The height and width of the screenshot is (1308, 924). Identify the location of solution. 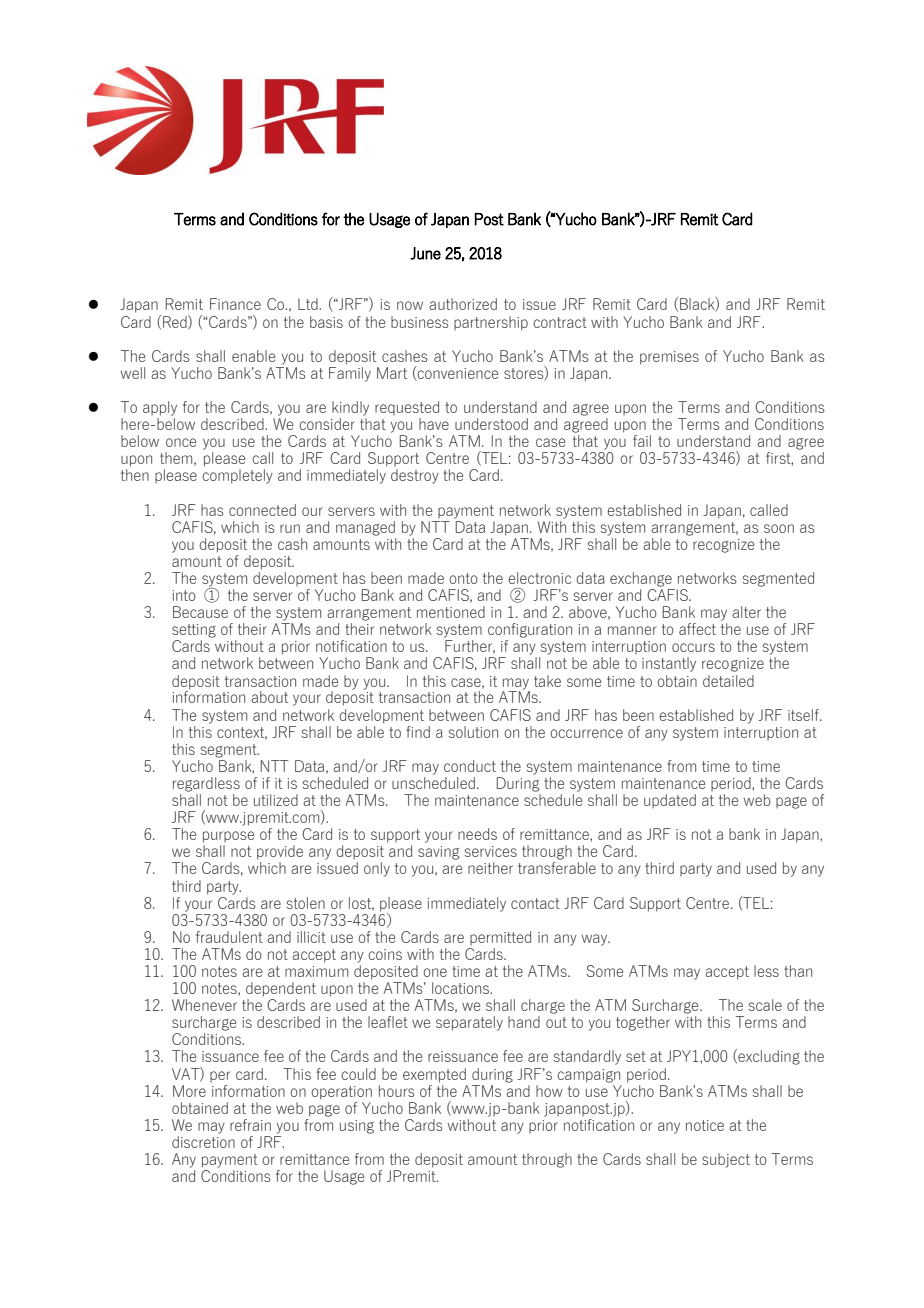
(473, 732).
